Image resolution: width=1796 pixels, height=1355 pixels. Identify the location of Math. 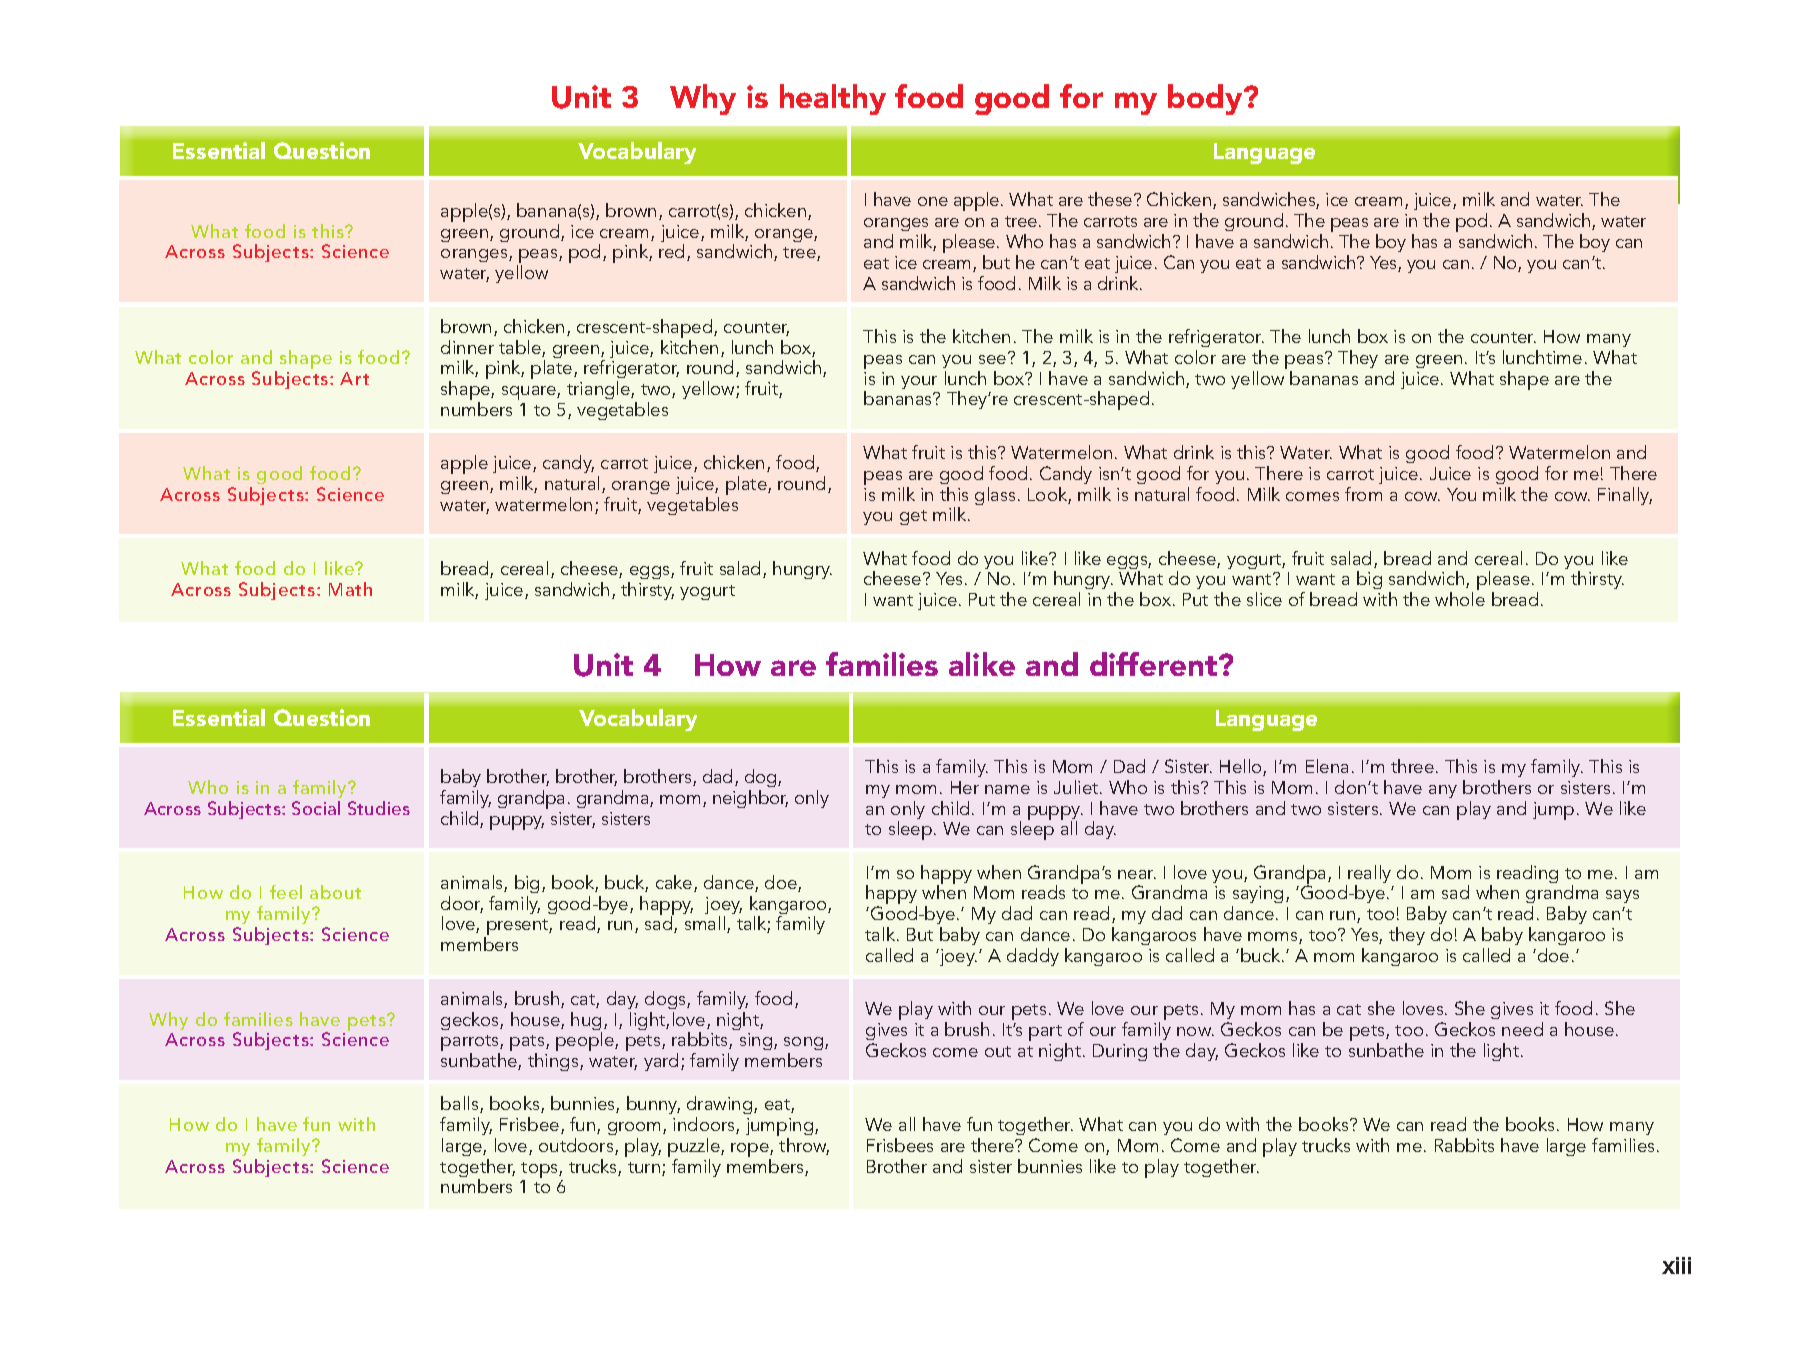
(350, 589).
